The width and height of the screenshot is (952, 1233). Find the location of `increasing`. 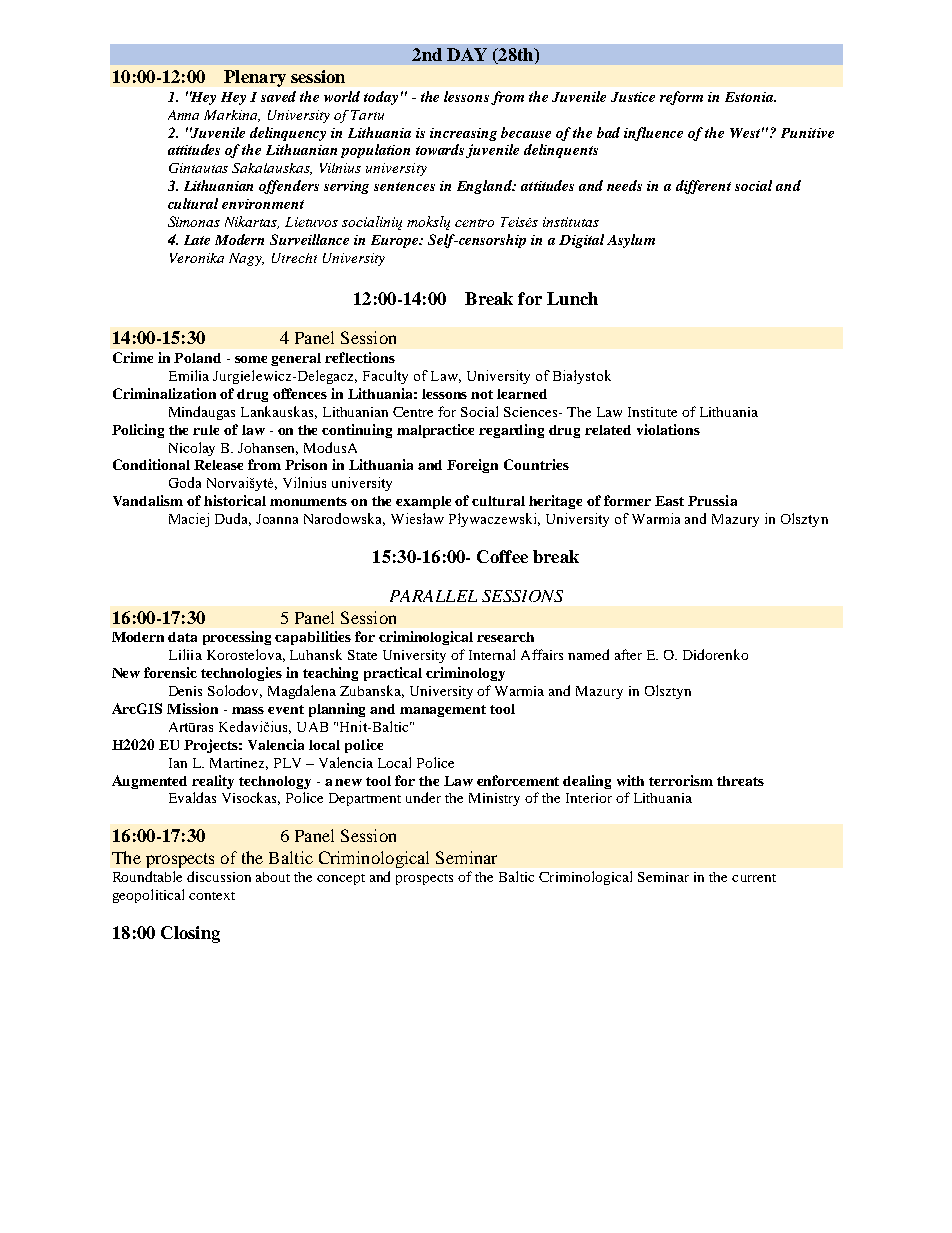

increasing is located at coordinates (463, 134).
